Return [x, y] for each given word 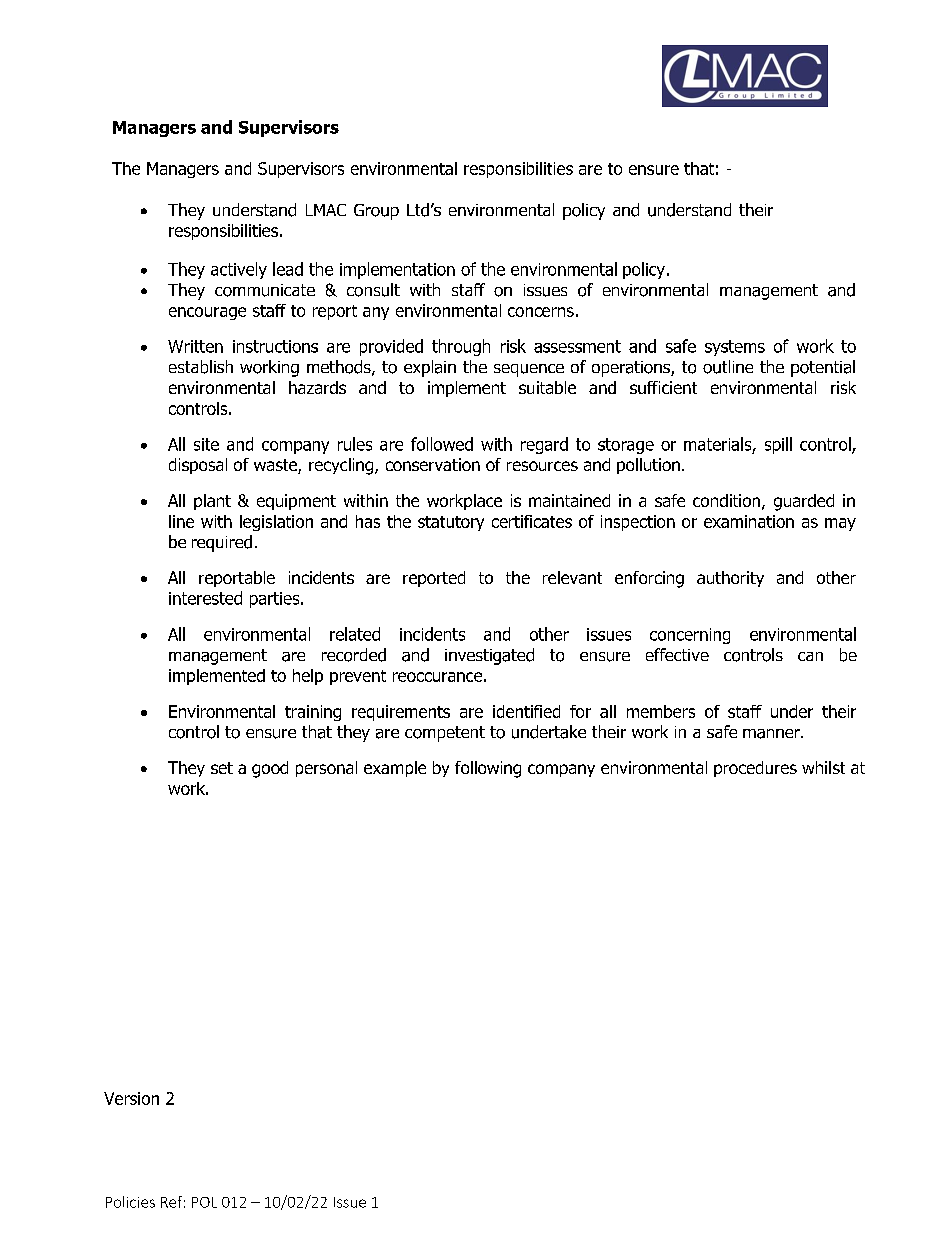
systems [735, 348]
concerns [541, 312]
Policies [130, 1202]
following [488, 769]
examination [749, 521]
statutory [451, 523]
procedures [755, 769]
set [222, 768]
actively [239, 270]
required [222, 543]
